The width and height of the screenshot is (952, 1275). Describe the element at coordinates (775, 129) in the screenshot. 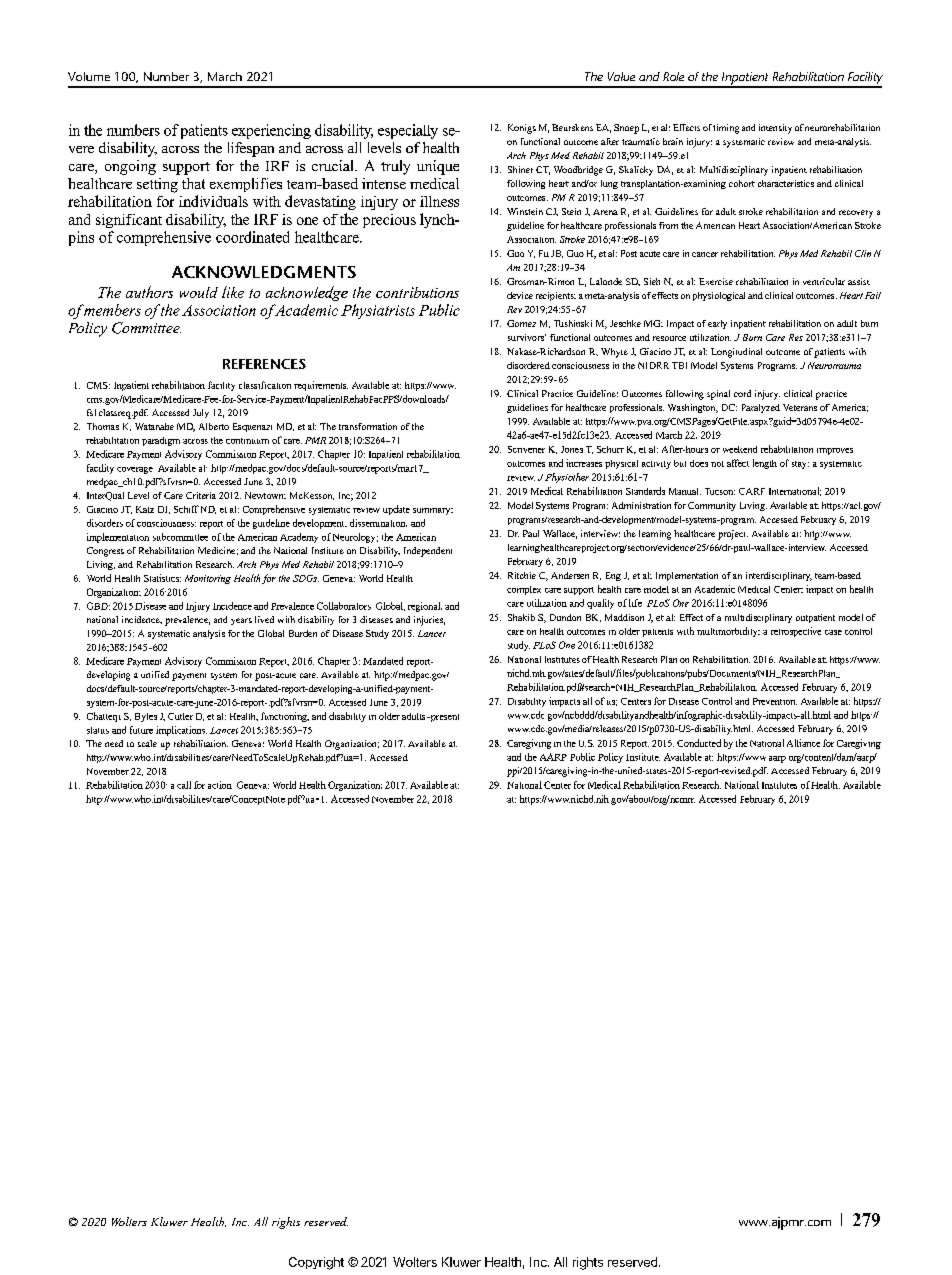

I see `intensity` at that location.
